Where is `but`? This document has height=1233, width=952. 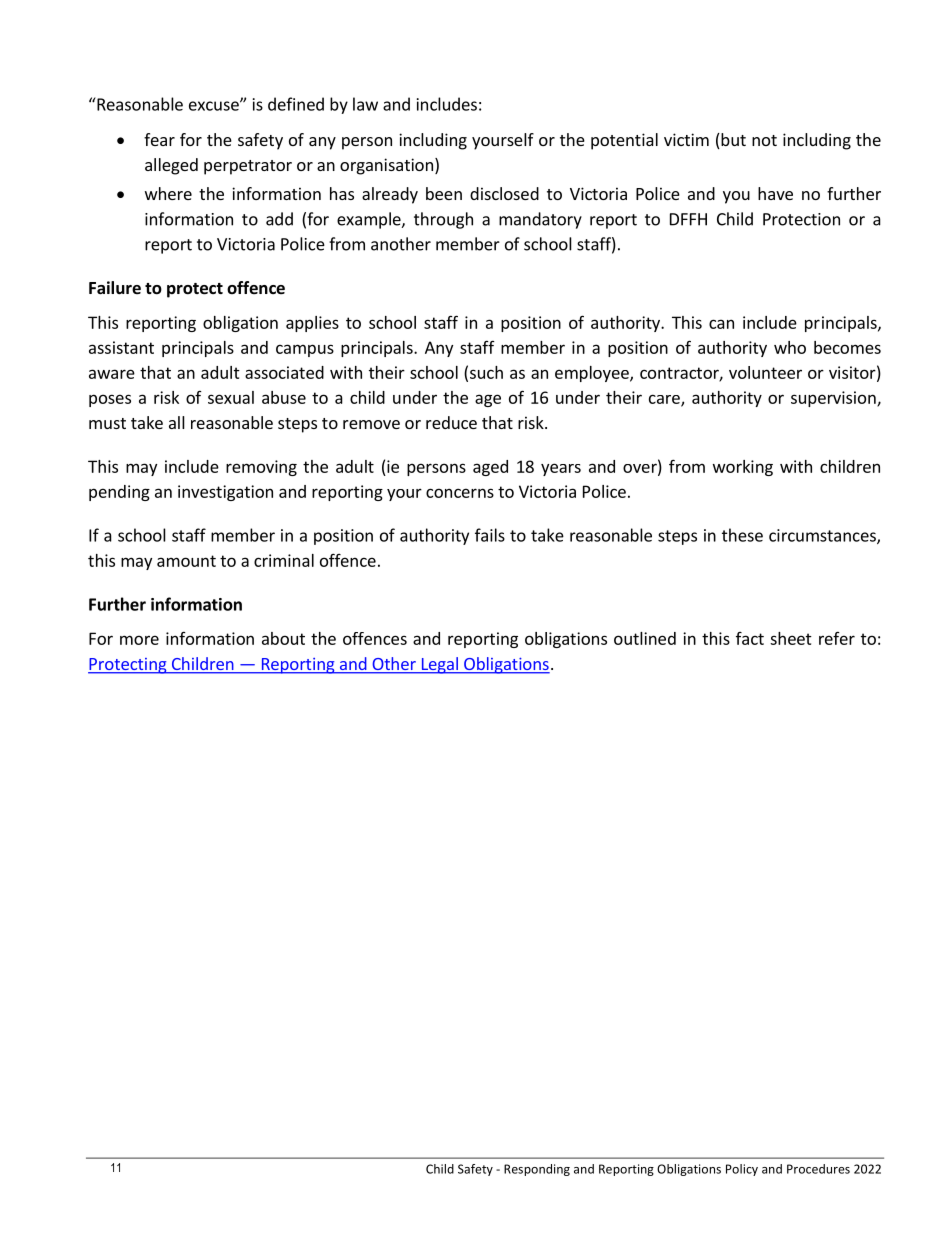 but is located at coordinates (732, 141).
